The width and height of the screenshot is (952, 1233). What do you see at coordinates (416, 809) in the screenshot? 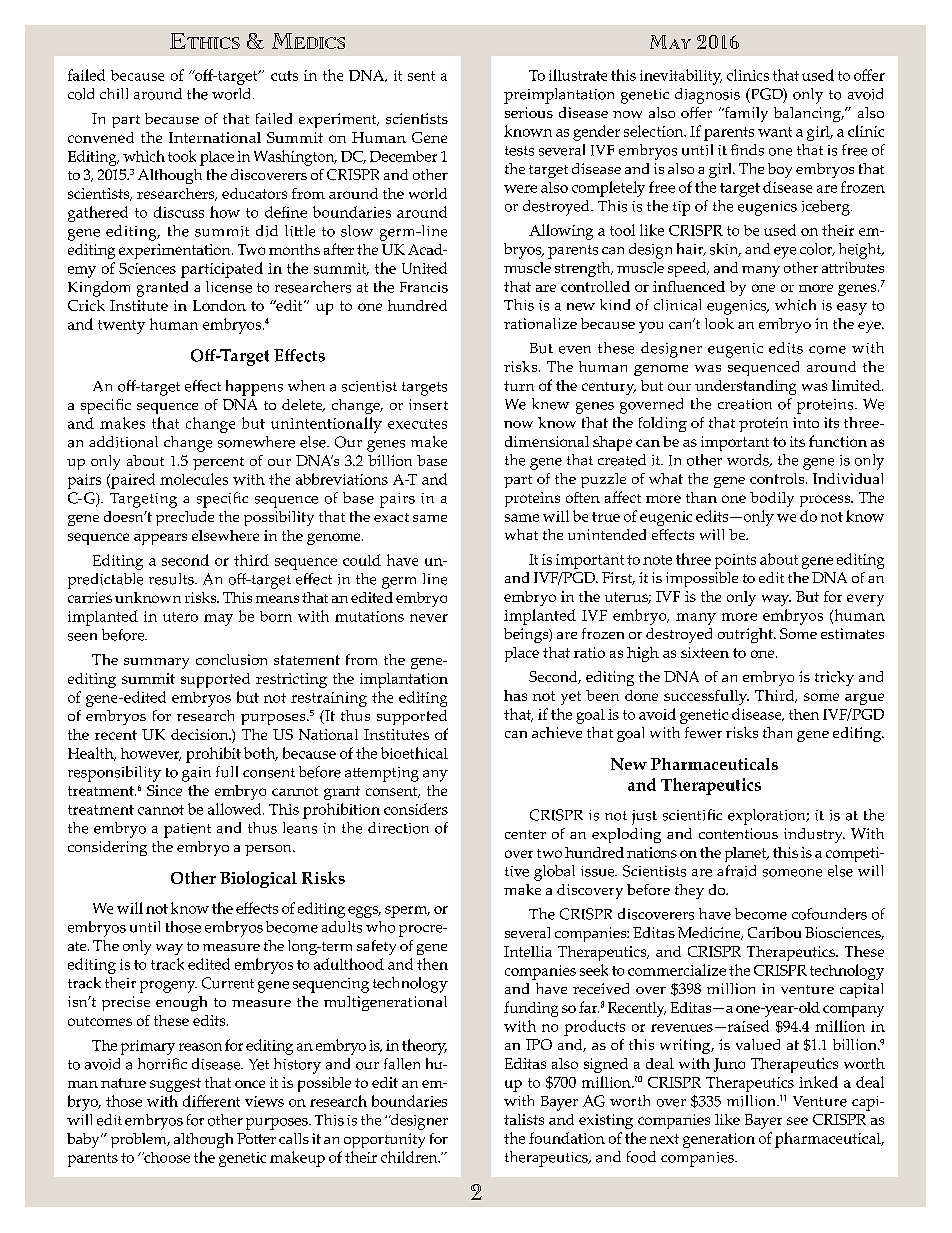
I see `considers` at bounding box center [416, 809].
